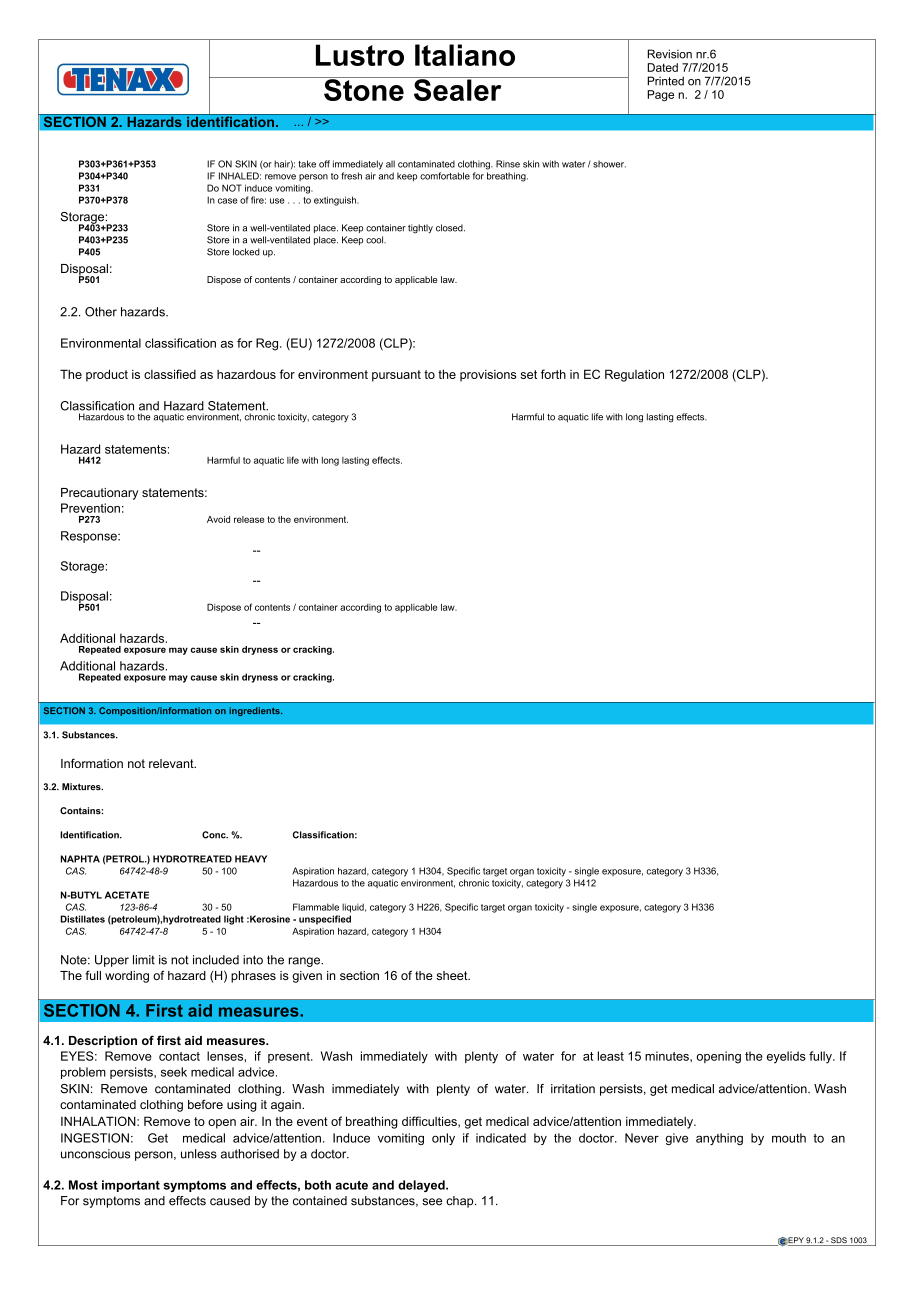 This image has height=1308, width=924. Describe the element at coordinates (786, 1057) in the image. I see `eyelids` at that location.
